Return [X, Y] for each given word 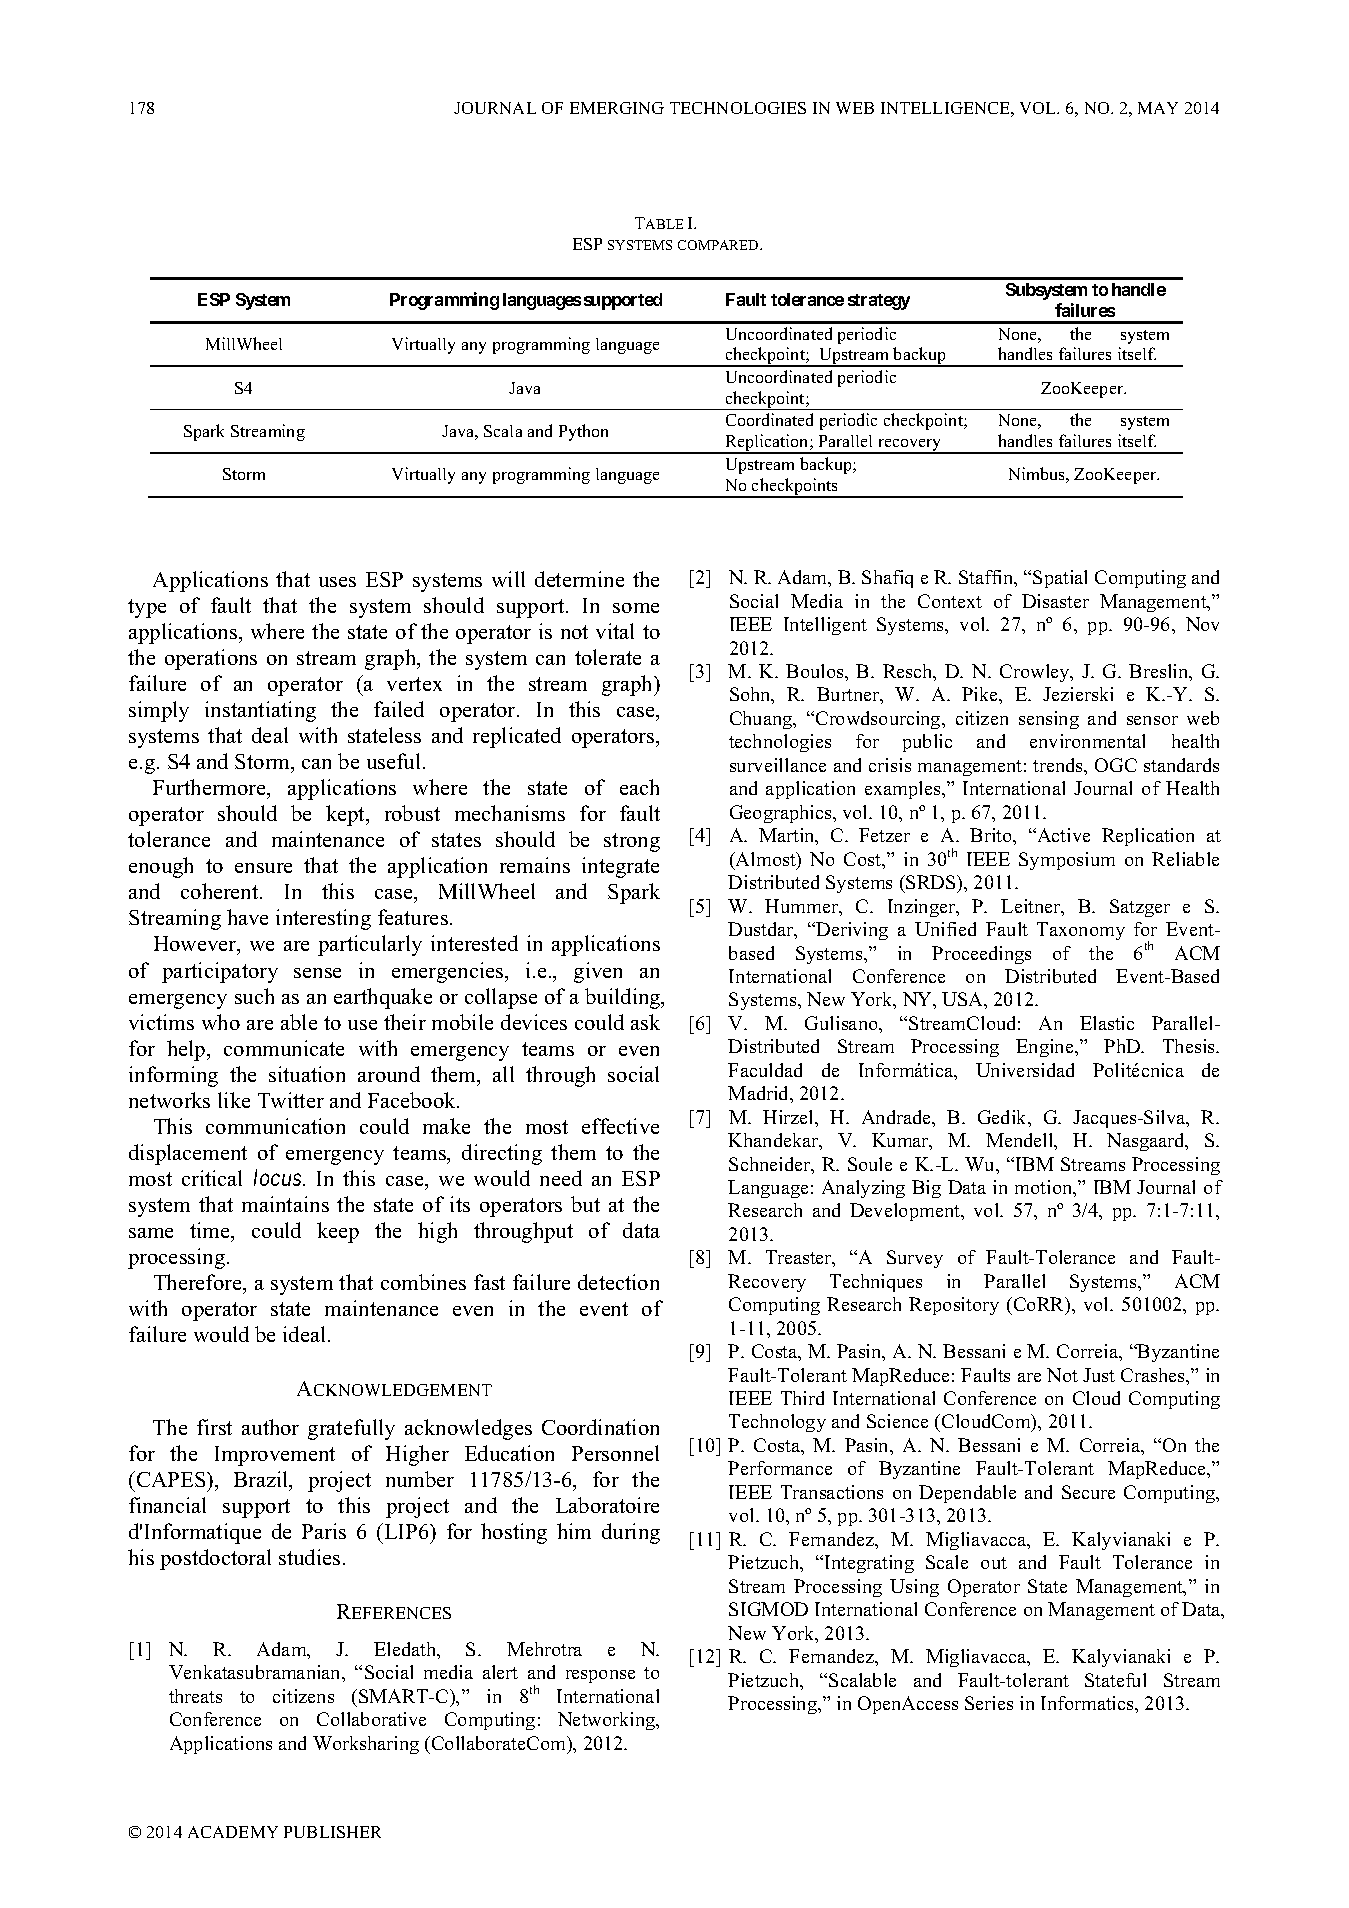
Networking [608, 1721]
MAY [1158, 108]
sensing [1049, 720]
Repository [954, 1306]
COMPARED [719, 245]
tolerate [608, 657]
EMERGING [617, 108]
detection [618, 1282]
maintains [285, 1204]
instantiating [260, 711]
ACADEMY [233, 1832]
